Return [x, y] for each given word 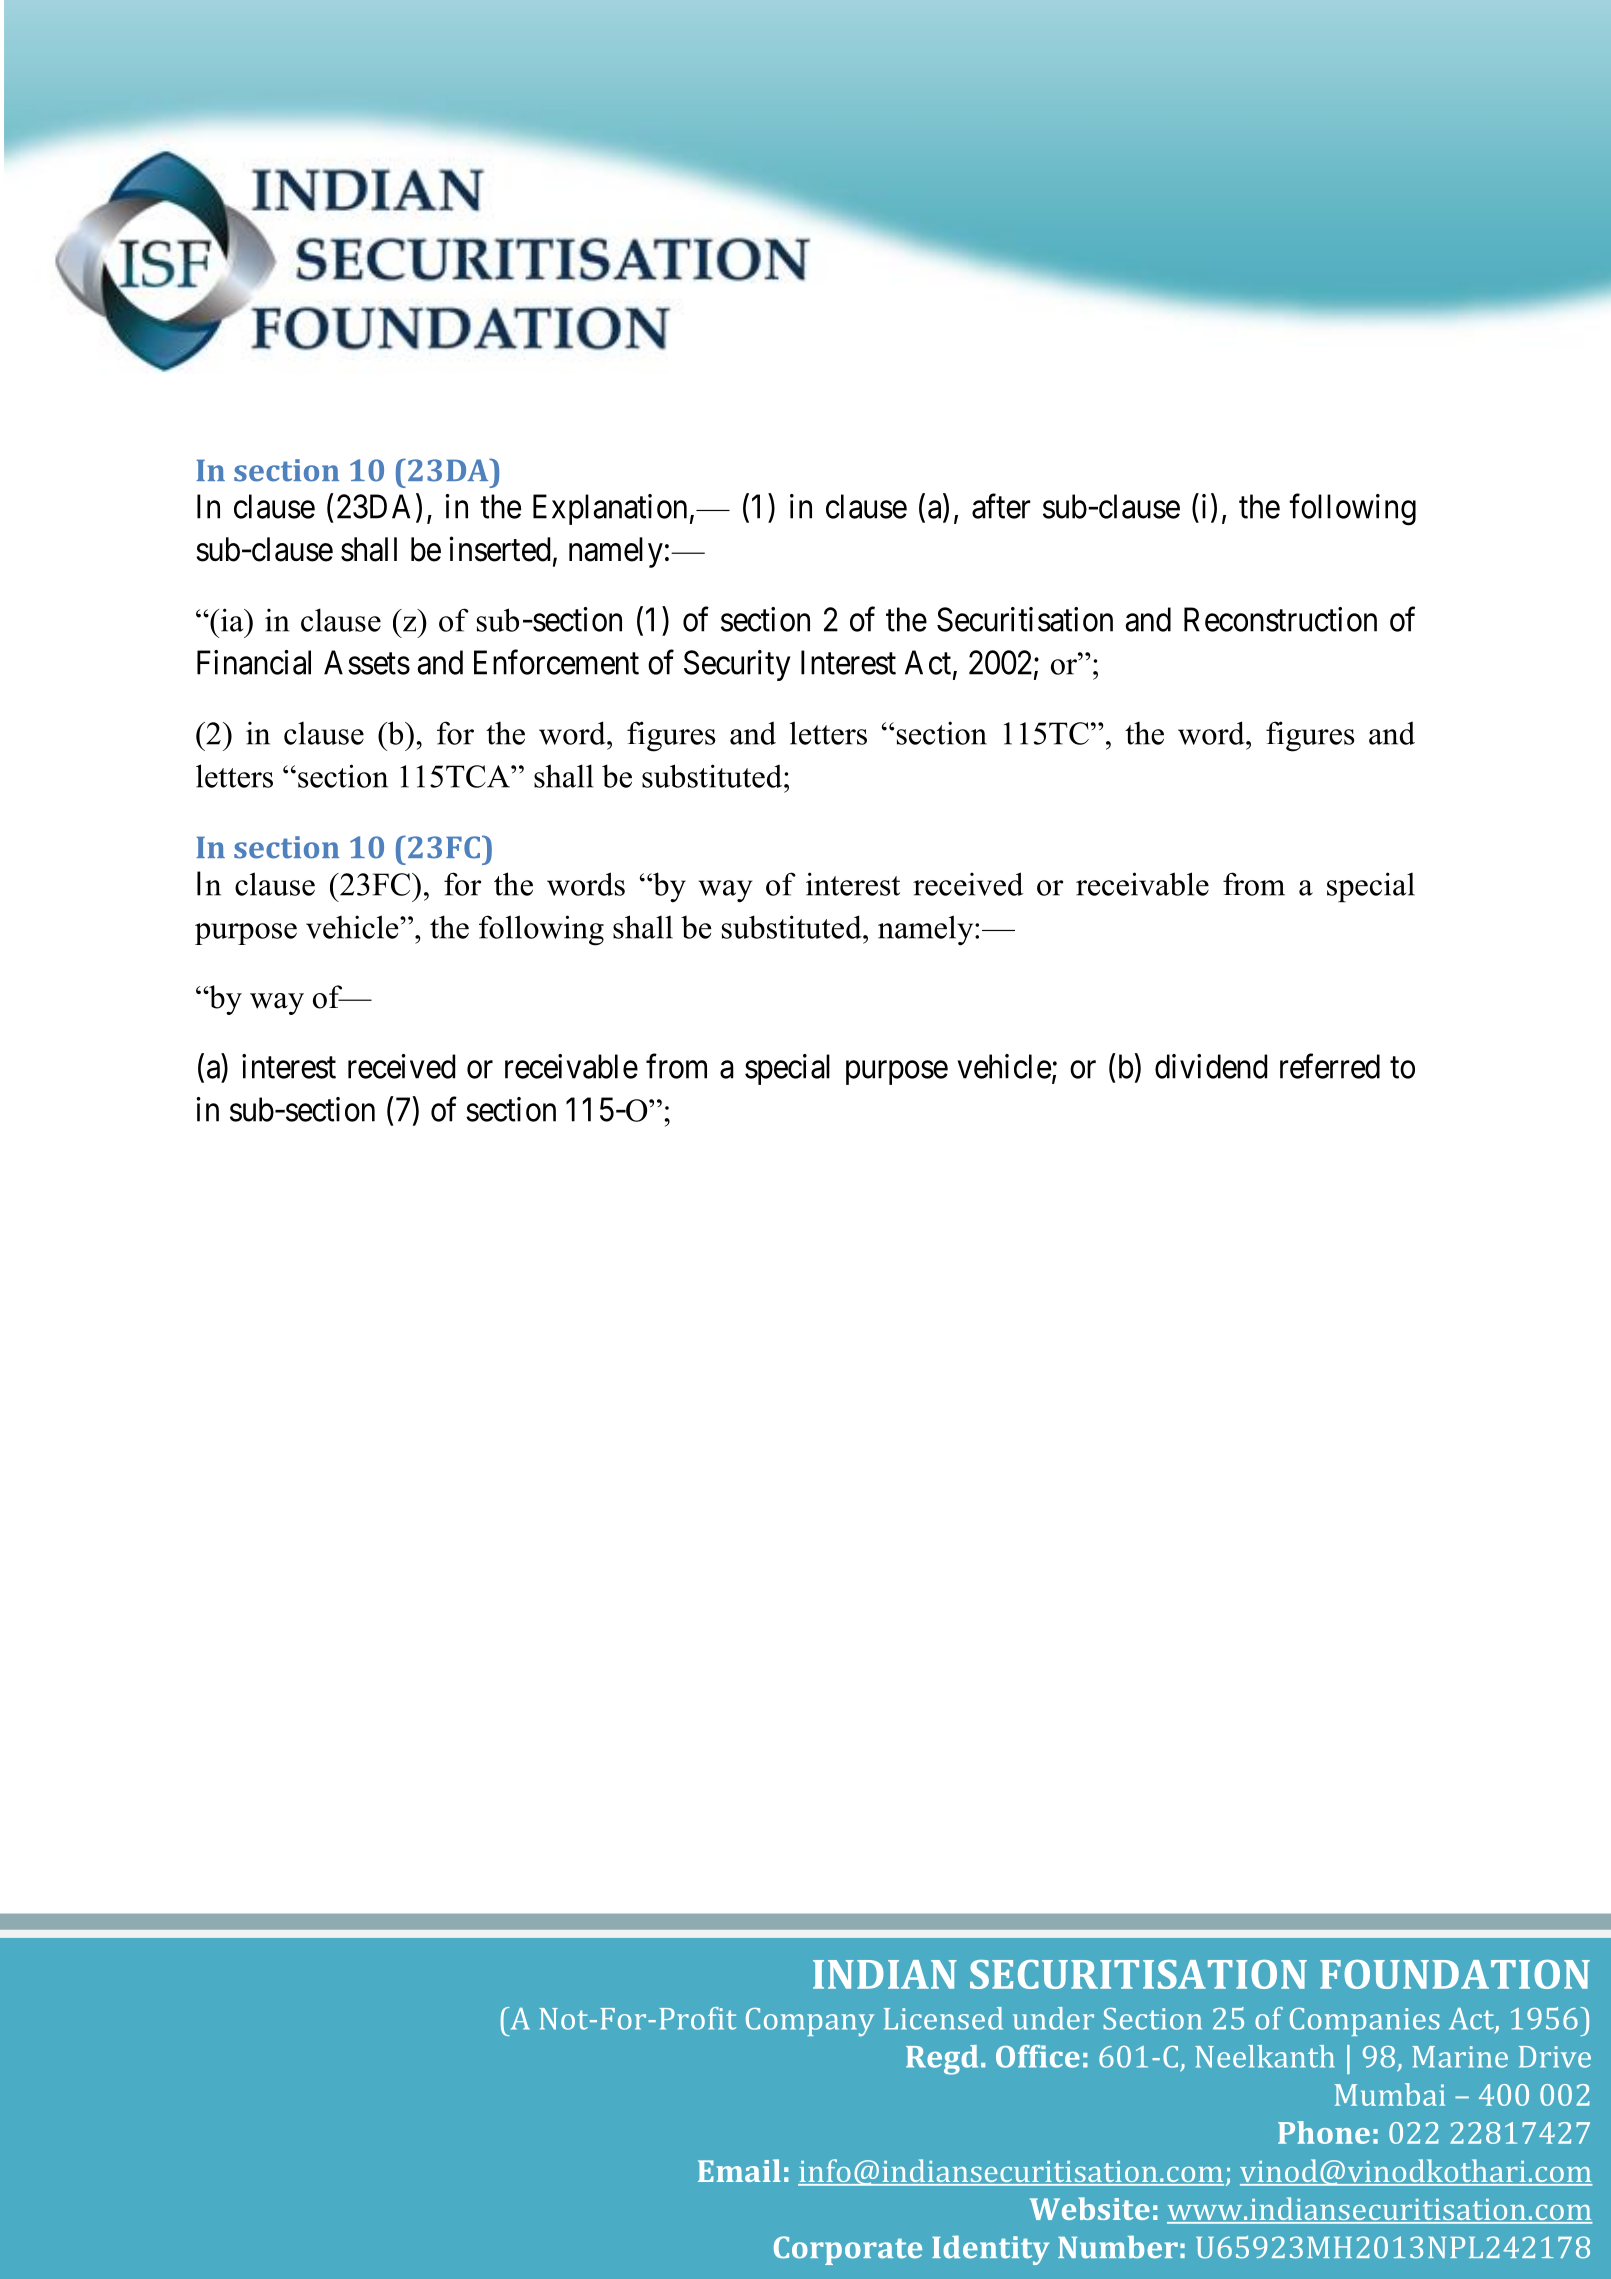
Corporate [848, 2250]
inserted [499, 549]
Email [739, 2170]
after [1001, 506]
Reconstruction [1280, 619]
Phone [1324, 2132]
